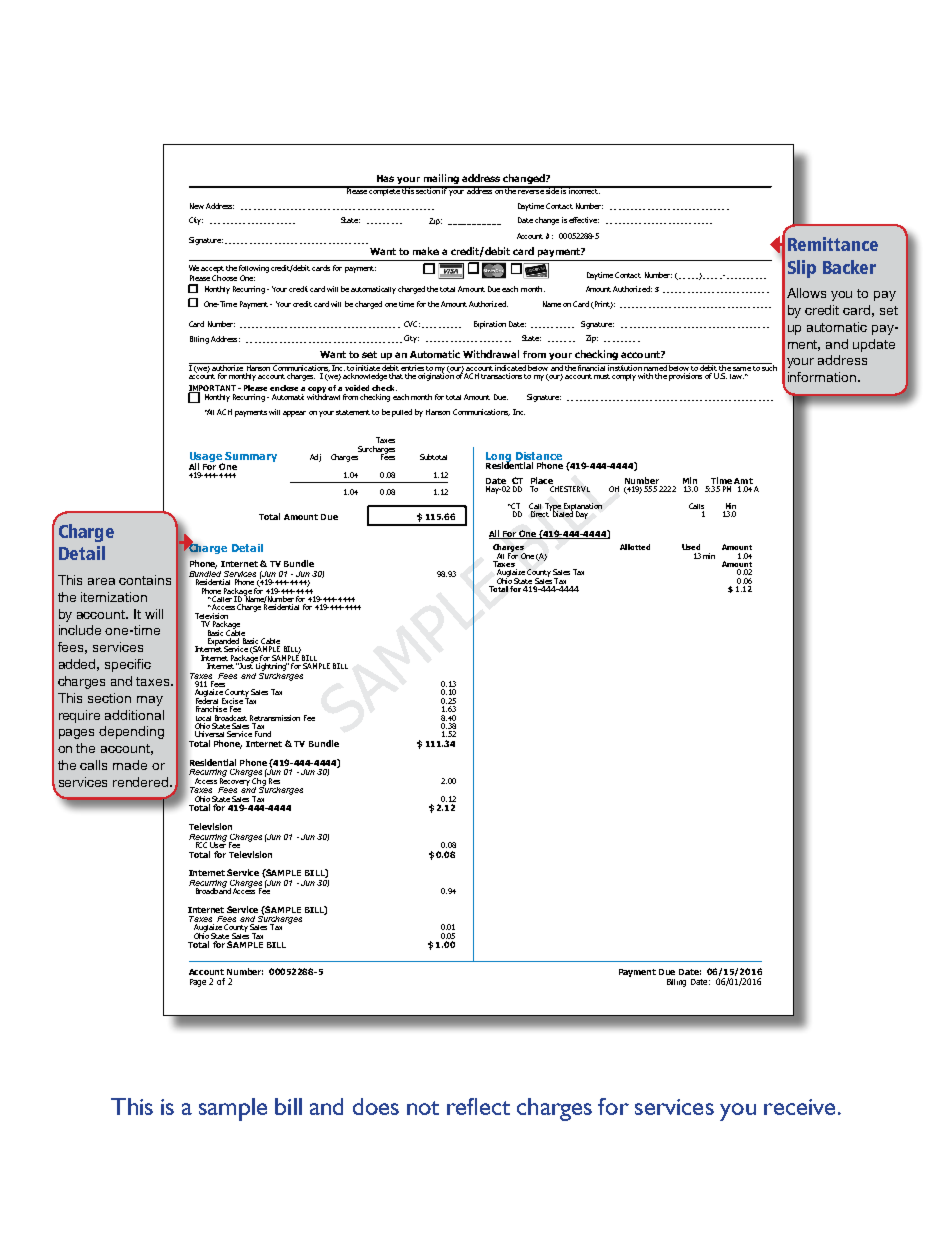  What do you see at coordinates (691, 547) in the screenshot?
I see `Used` at bounding box center [691, 547].
